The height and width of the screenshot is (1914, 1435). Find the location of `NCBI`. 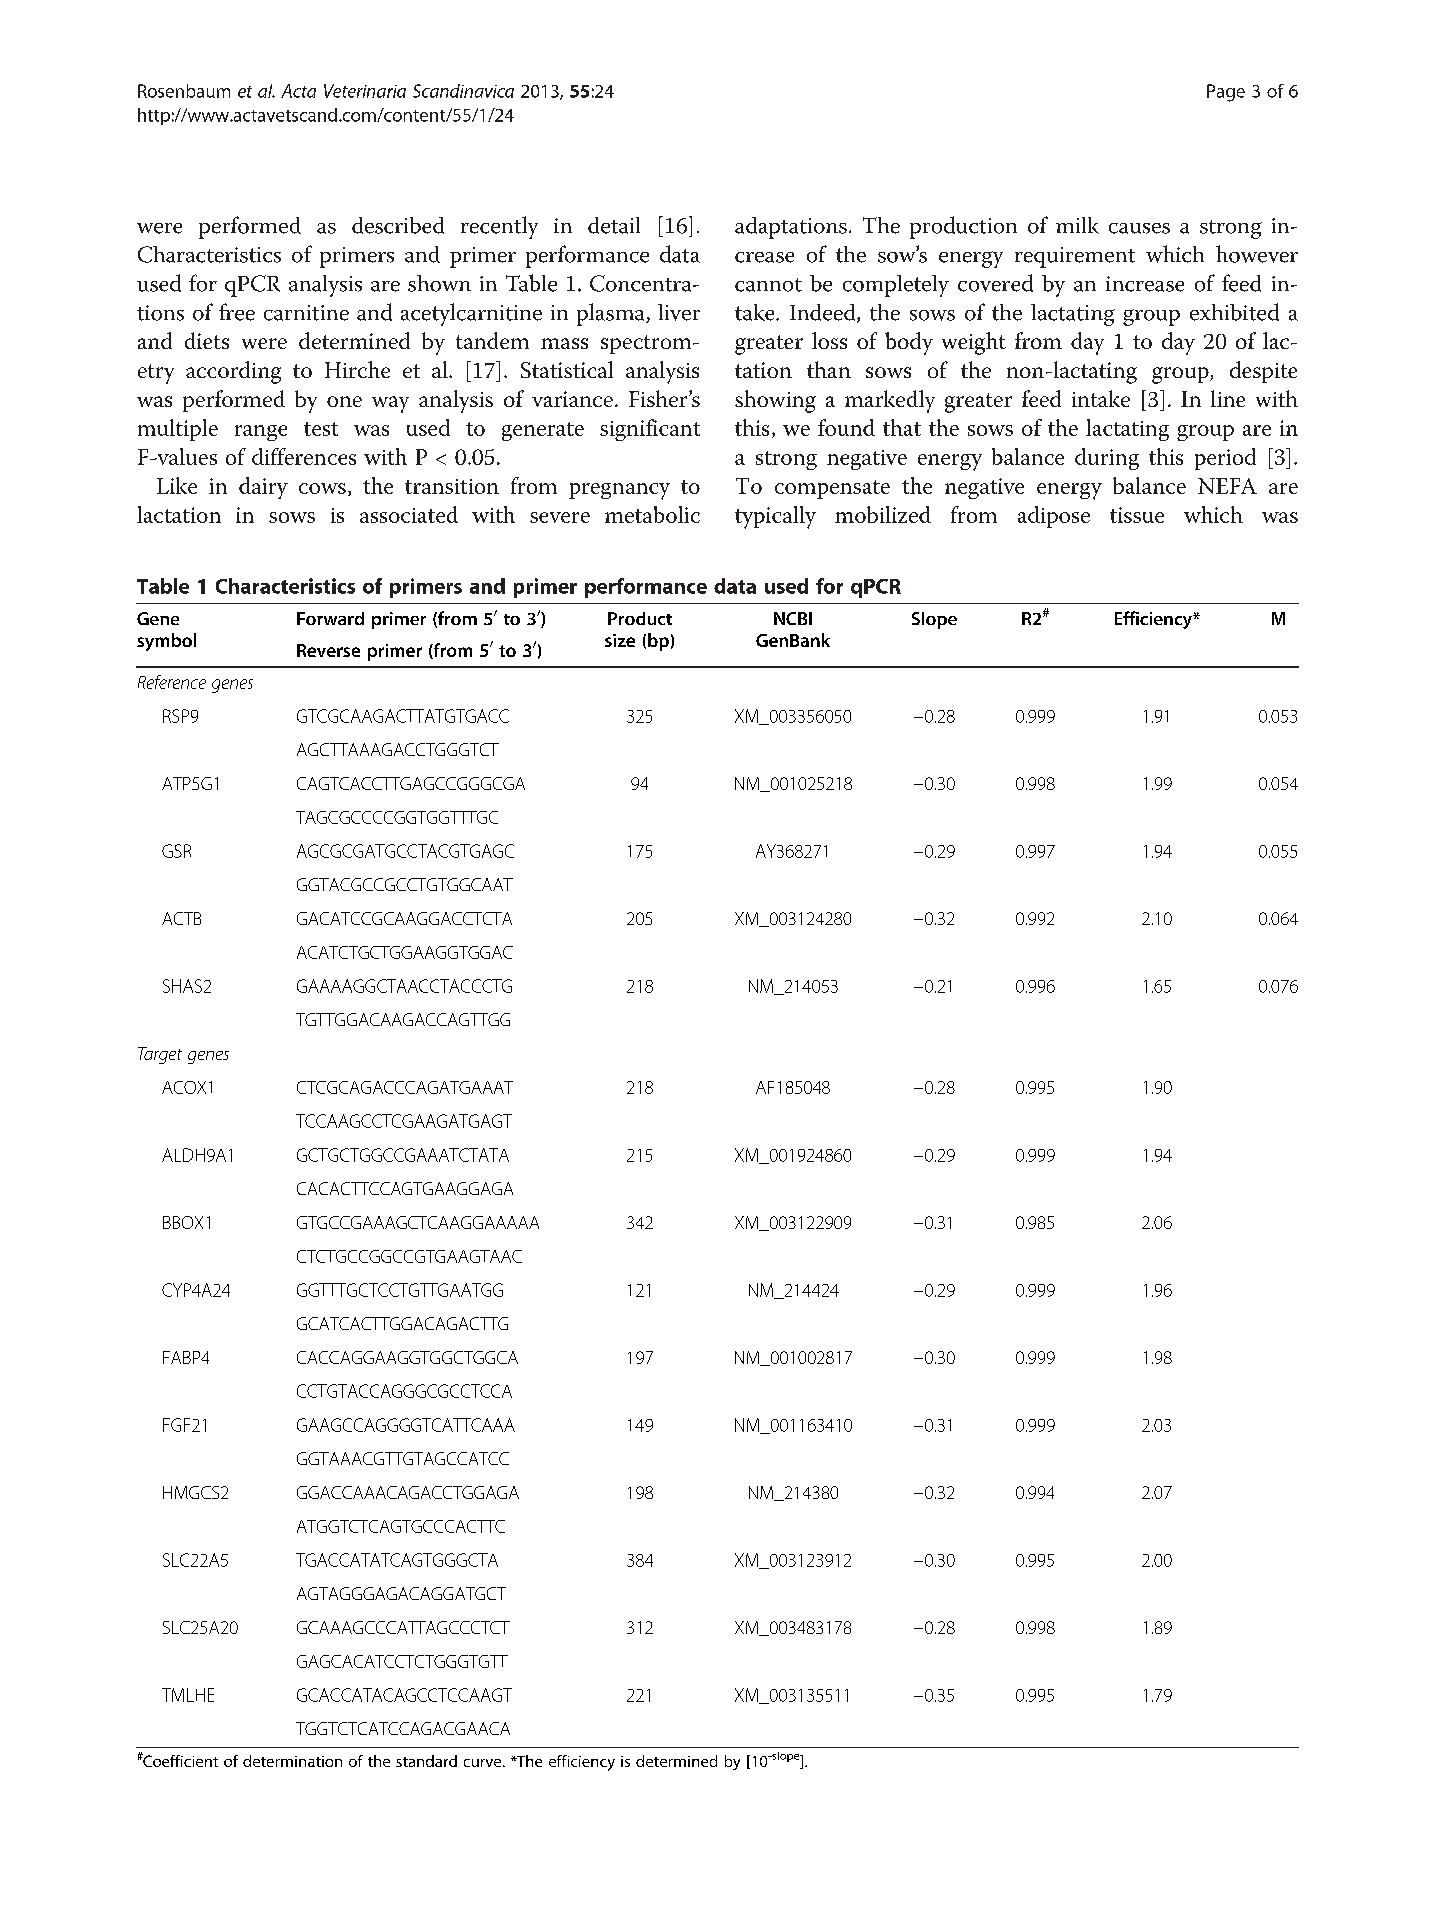

NCBI is located at coordinates (793, 618).
